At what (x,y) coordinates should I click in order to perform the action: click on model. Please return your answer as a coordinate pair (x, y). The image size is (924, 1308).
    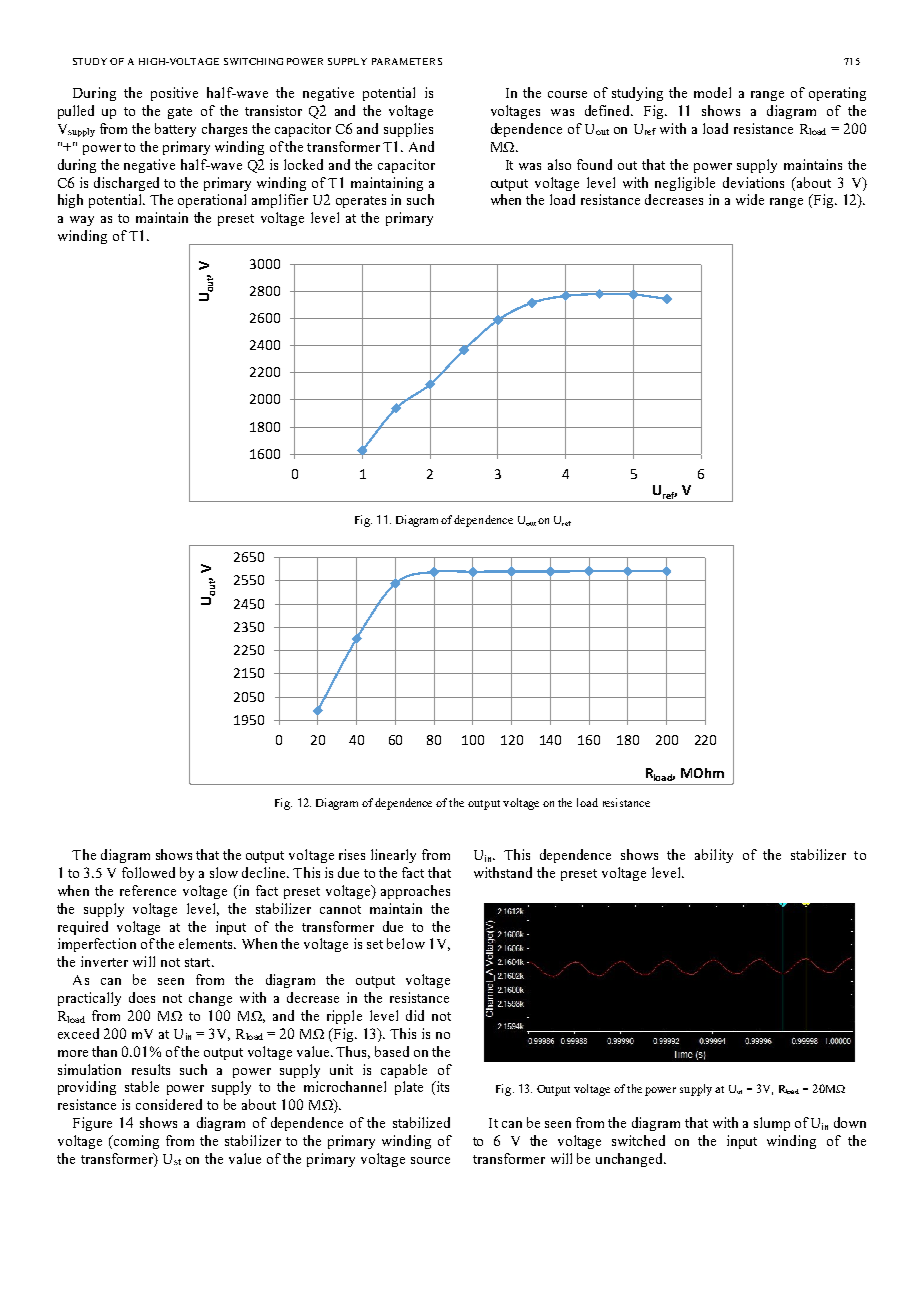
    Looking at the image, I should click on (712, 92).
